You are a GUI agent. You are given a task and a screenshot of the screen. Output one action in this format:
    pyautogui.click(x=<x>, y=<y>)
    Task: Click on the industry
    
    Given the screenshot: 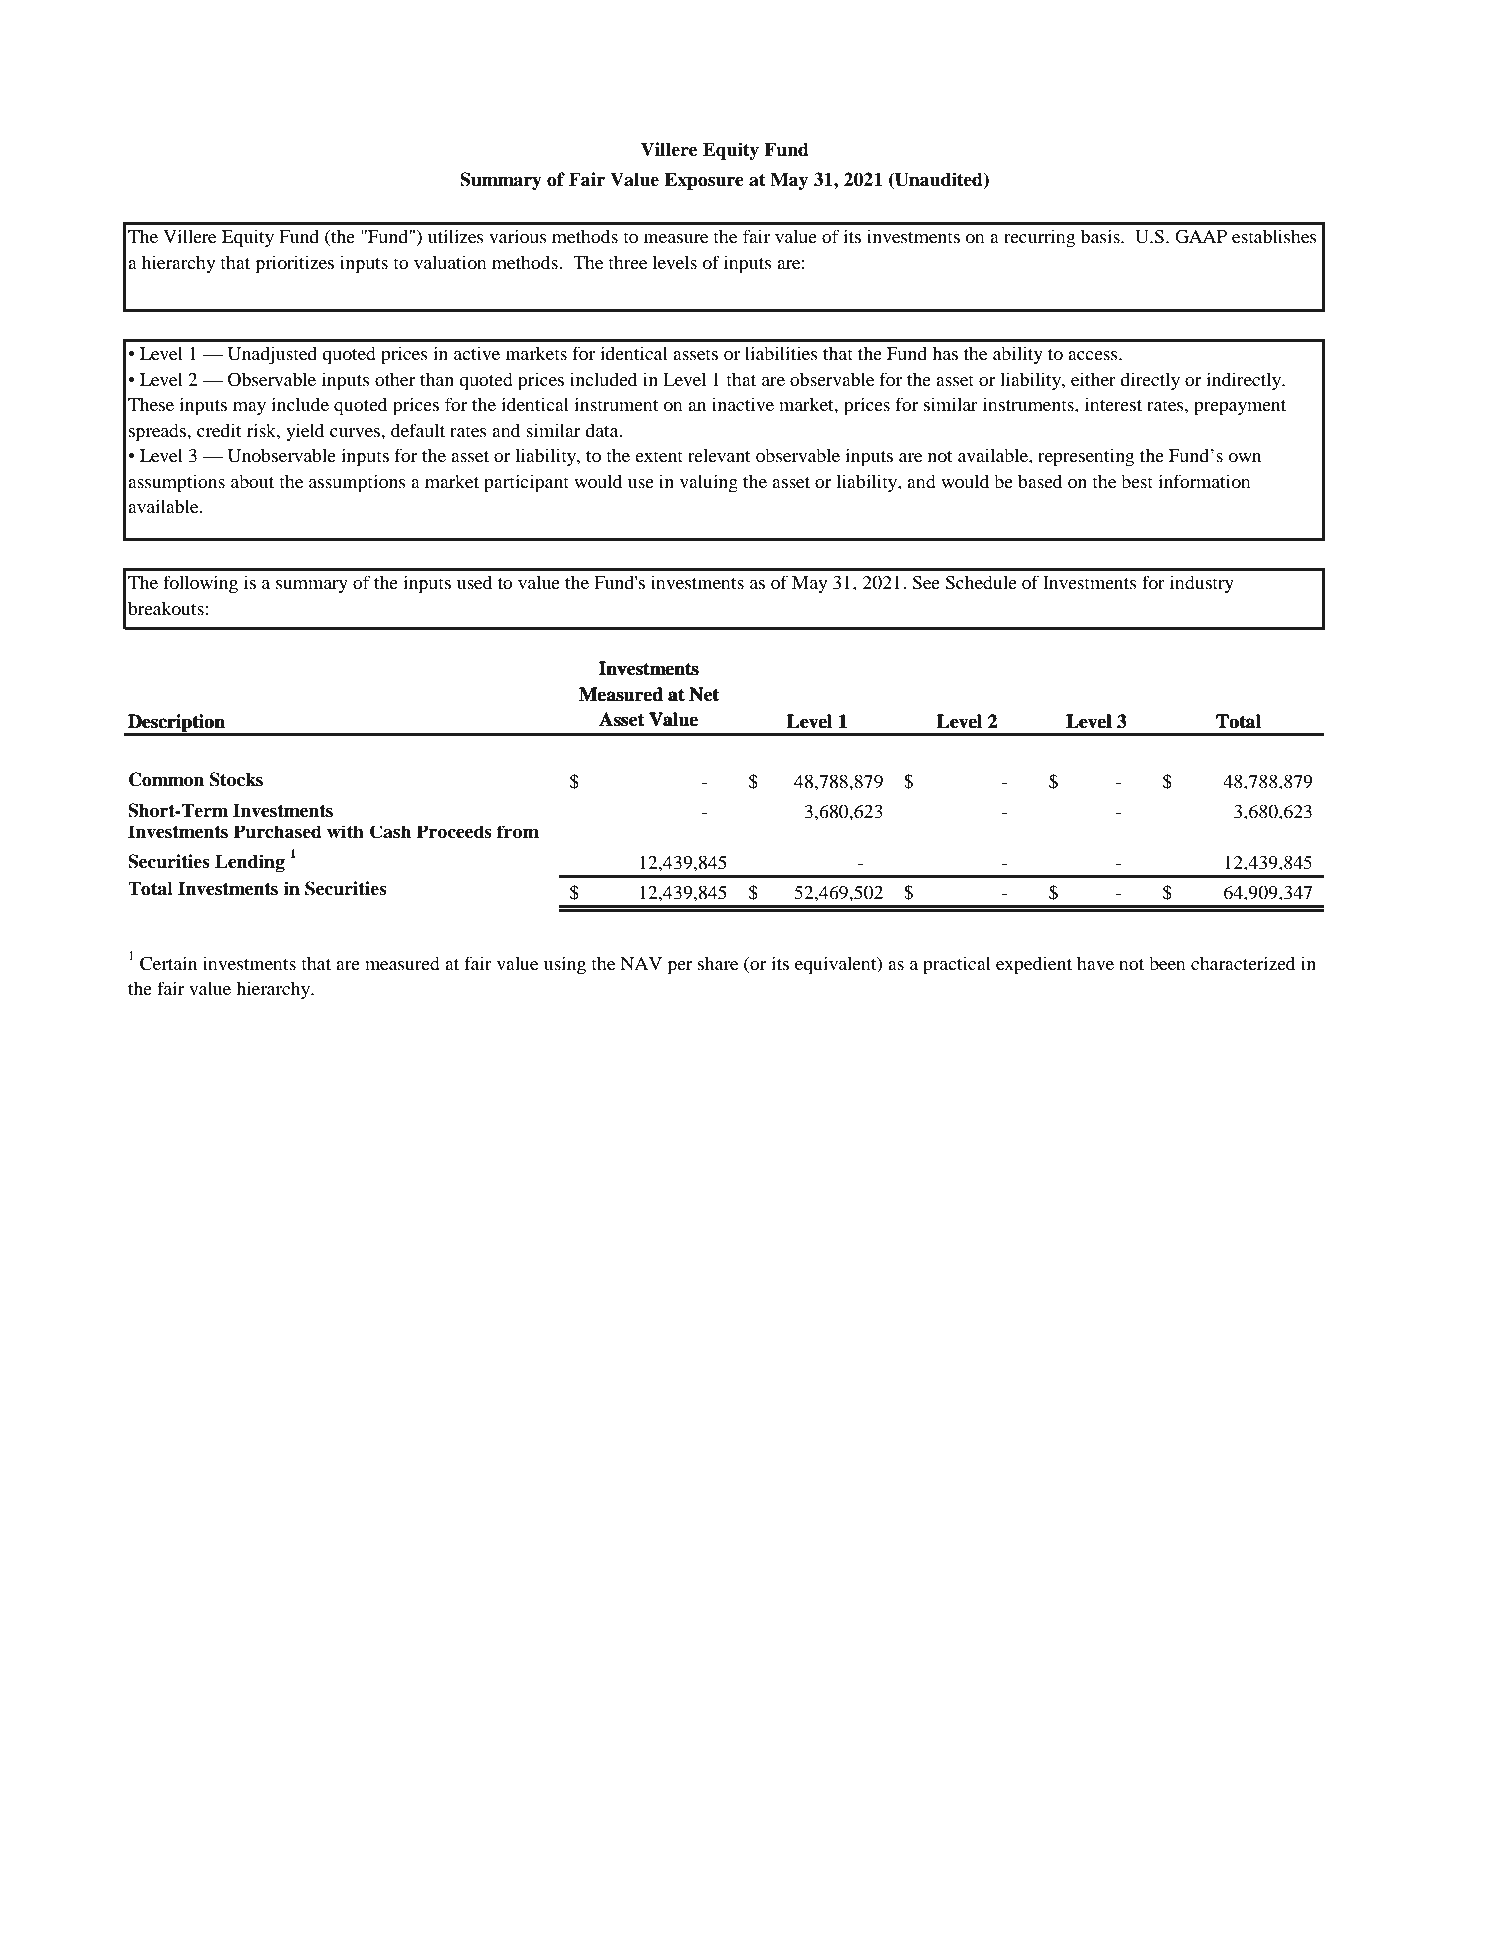 What is the action you would take?
    pyautogui.click(x=1202, y=584)
